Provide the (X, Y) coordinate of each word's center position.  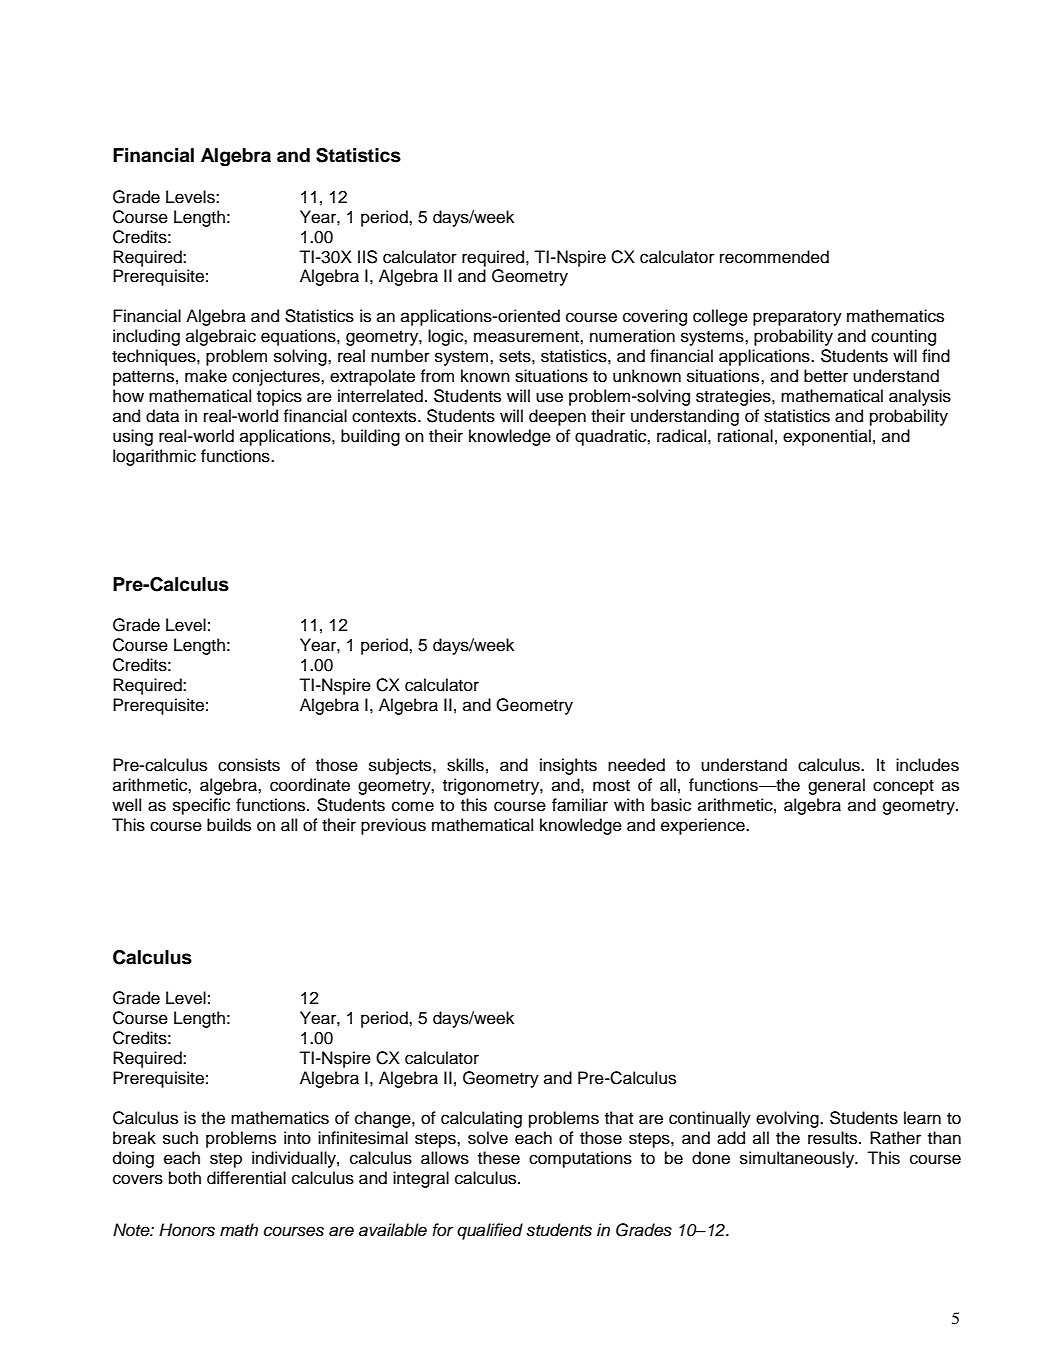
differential (246, 1178)
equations (299, 337)
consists (249, 765)
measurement (527, 337)
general (836, 786)
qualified (490, 1231)
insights (568, 766)
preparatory (797, 318)
